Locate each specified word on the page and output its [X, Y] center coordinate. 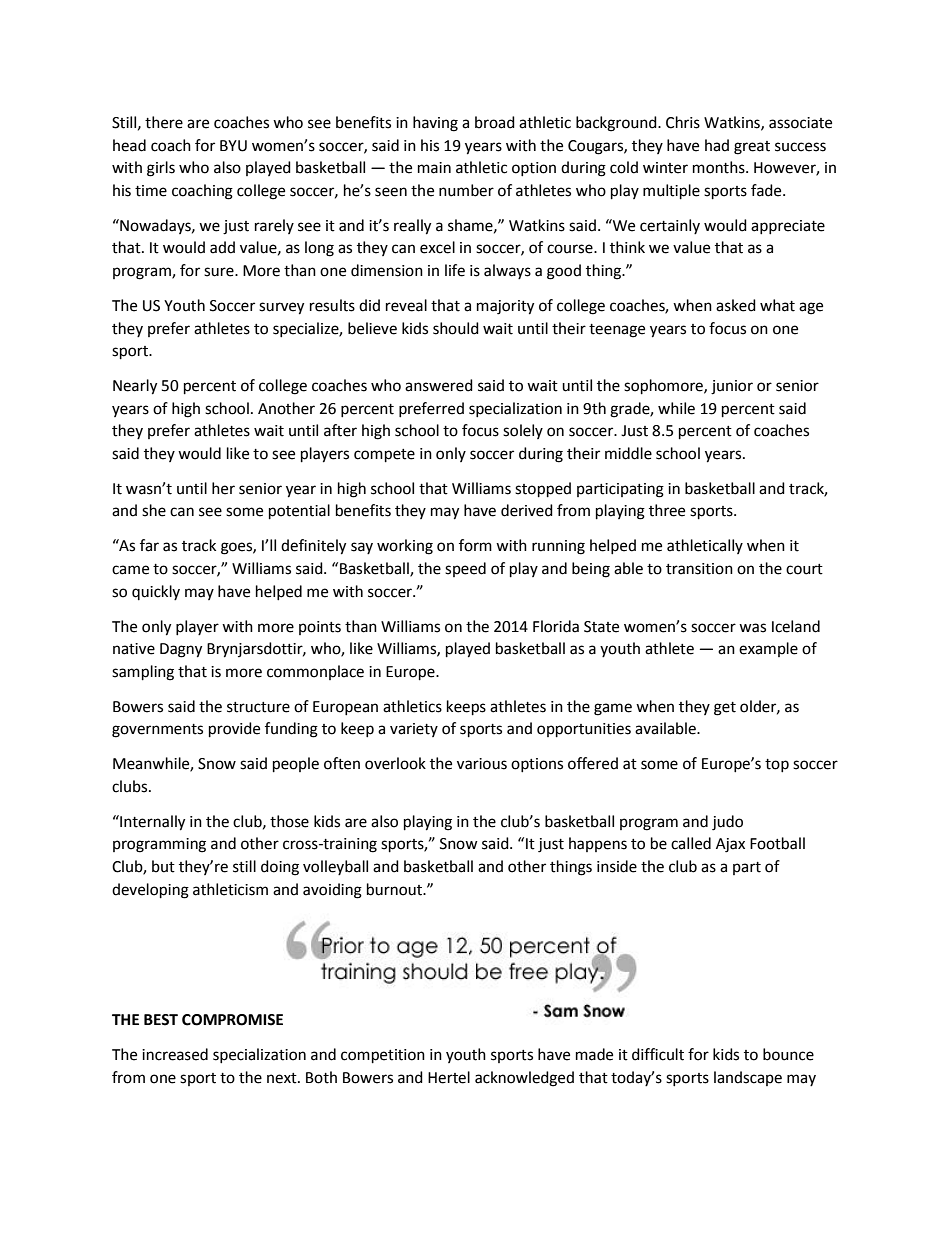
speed [465, 569]
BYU [233, 146]
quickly [156, 592]
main [434, 168]
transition [699, 569]
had [717, 145]
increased [175, 1054]
